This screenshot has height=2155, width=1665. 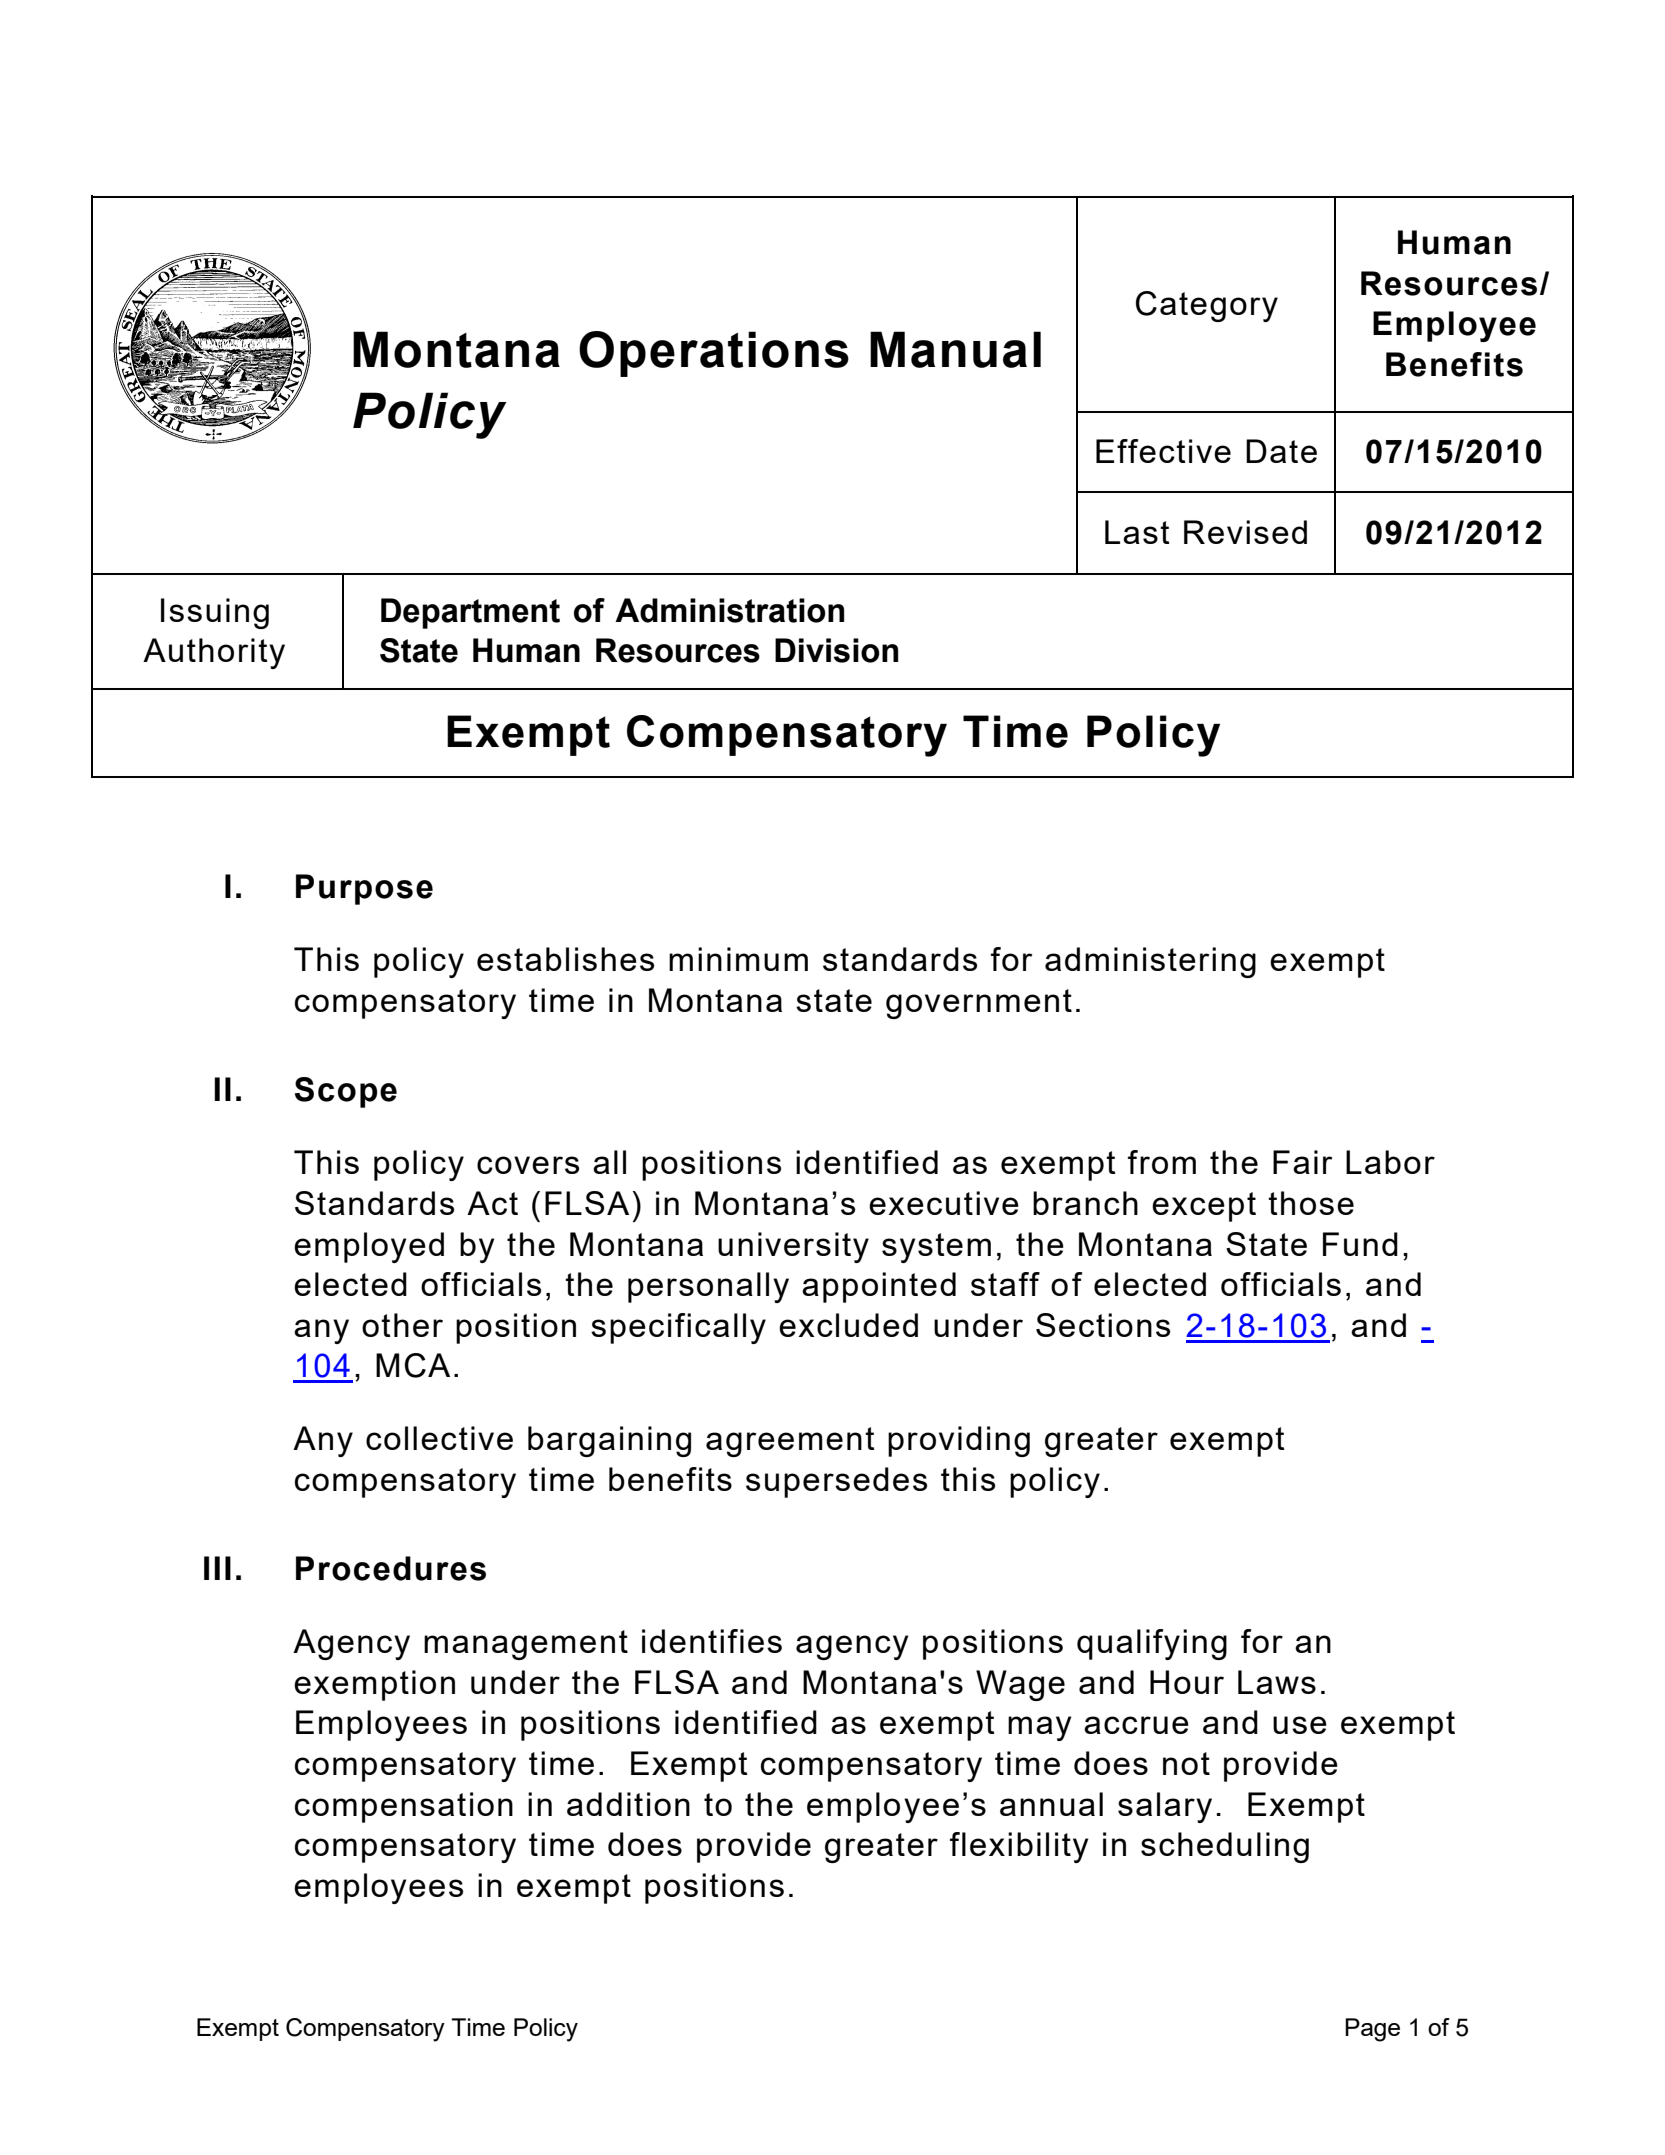 What do you see at coordinates (955, 349) in the screenshot?
I see `Manual` at bounding box center [955, 349].
